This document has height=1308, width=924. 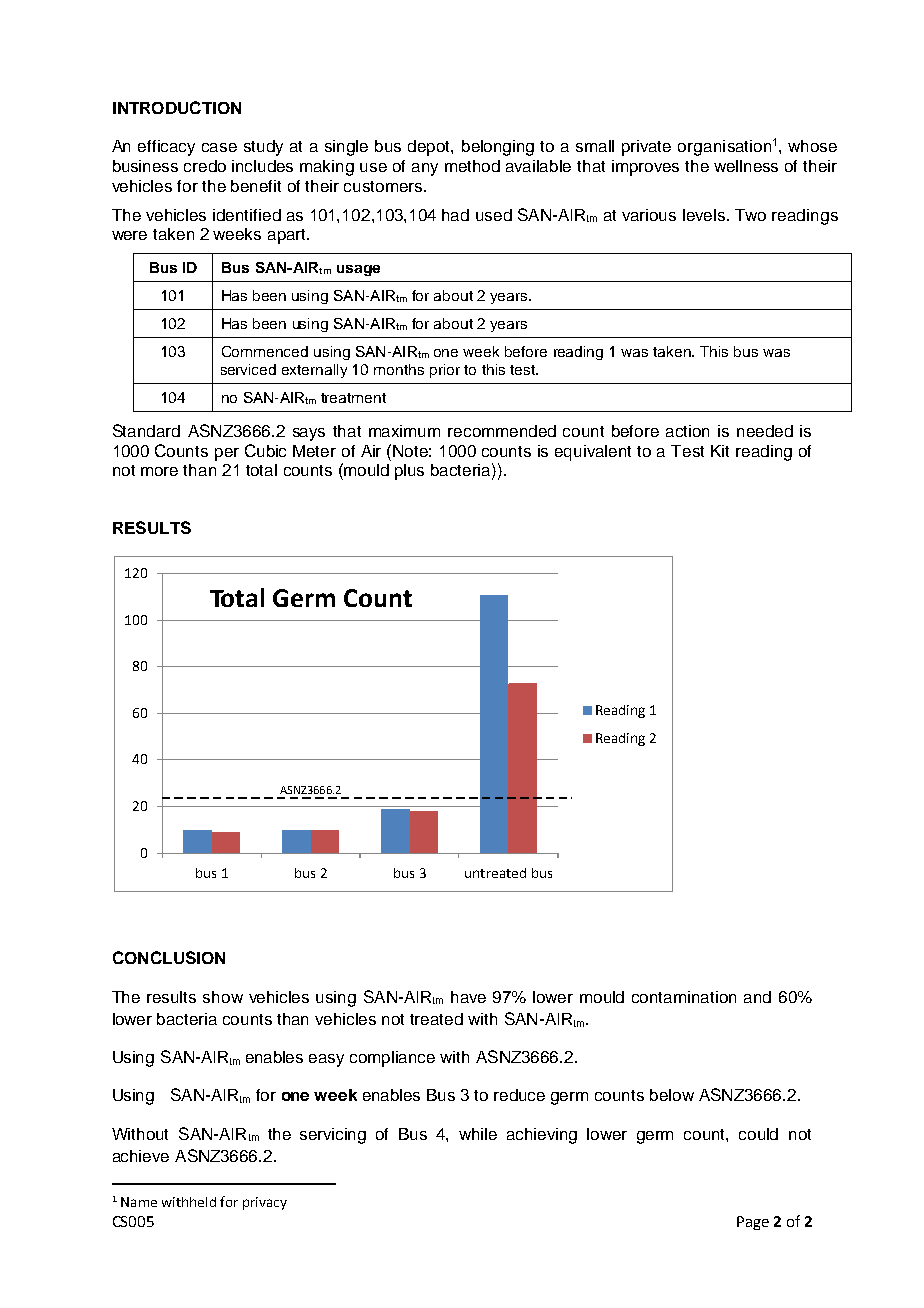 What do you see at coordinates (478, 1134) in the document?
I see `while` at bounding box center [478, 1134].
